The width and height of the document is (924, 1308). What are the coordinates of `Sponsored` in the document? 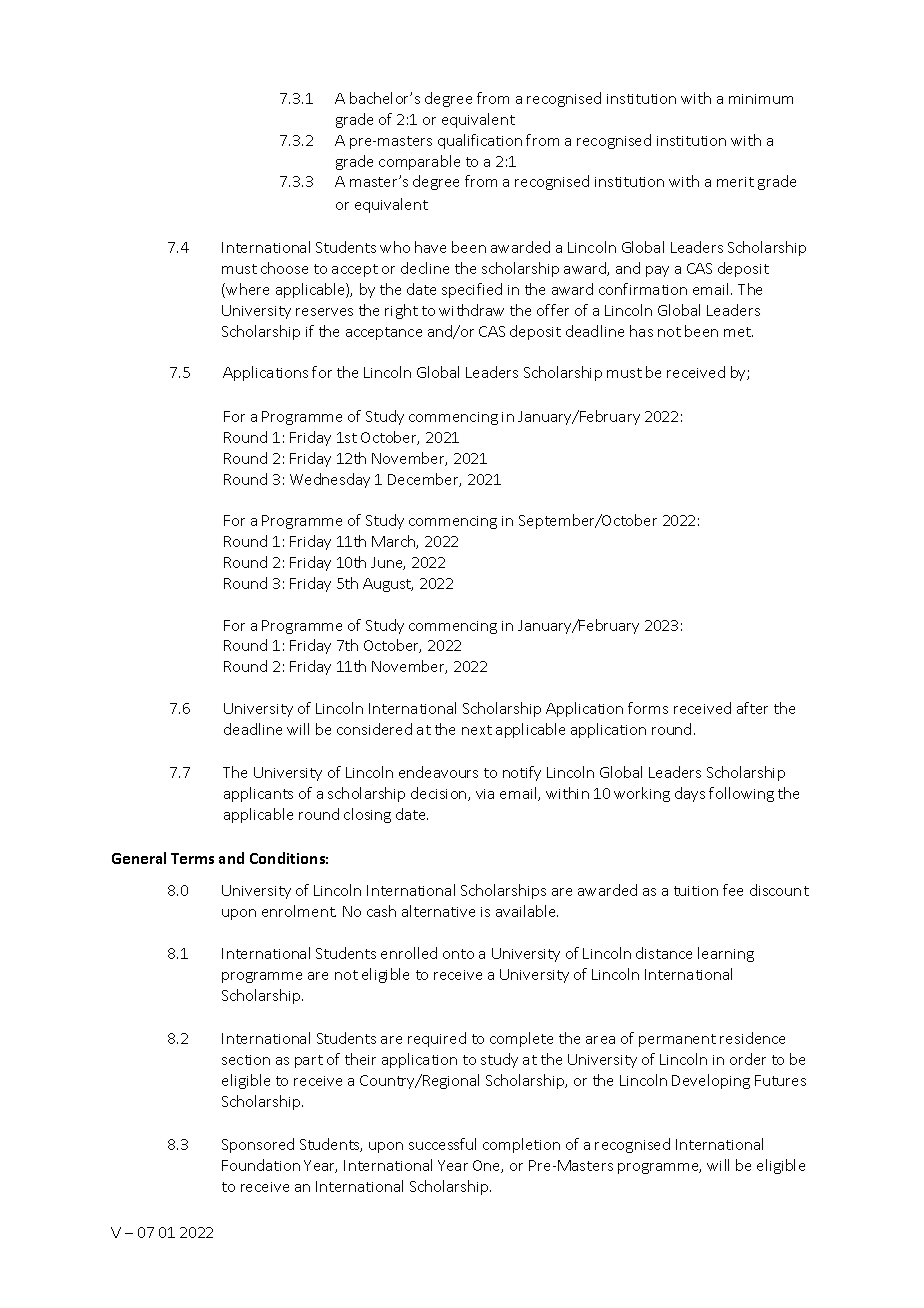 It's located at (258, 1145).
